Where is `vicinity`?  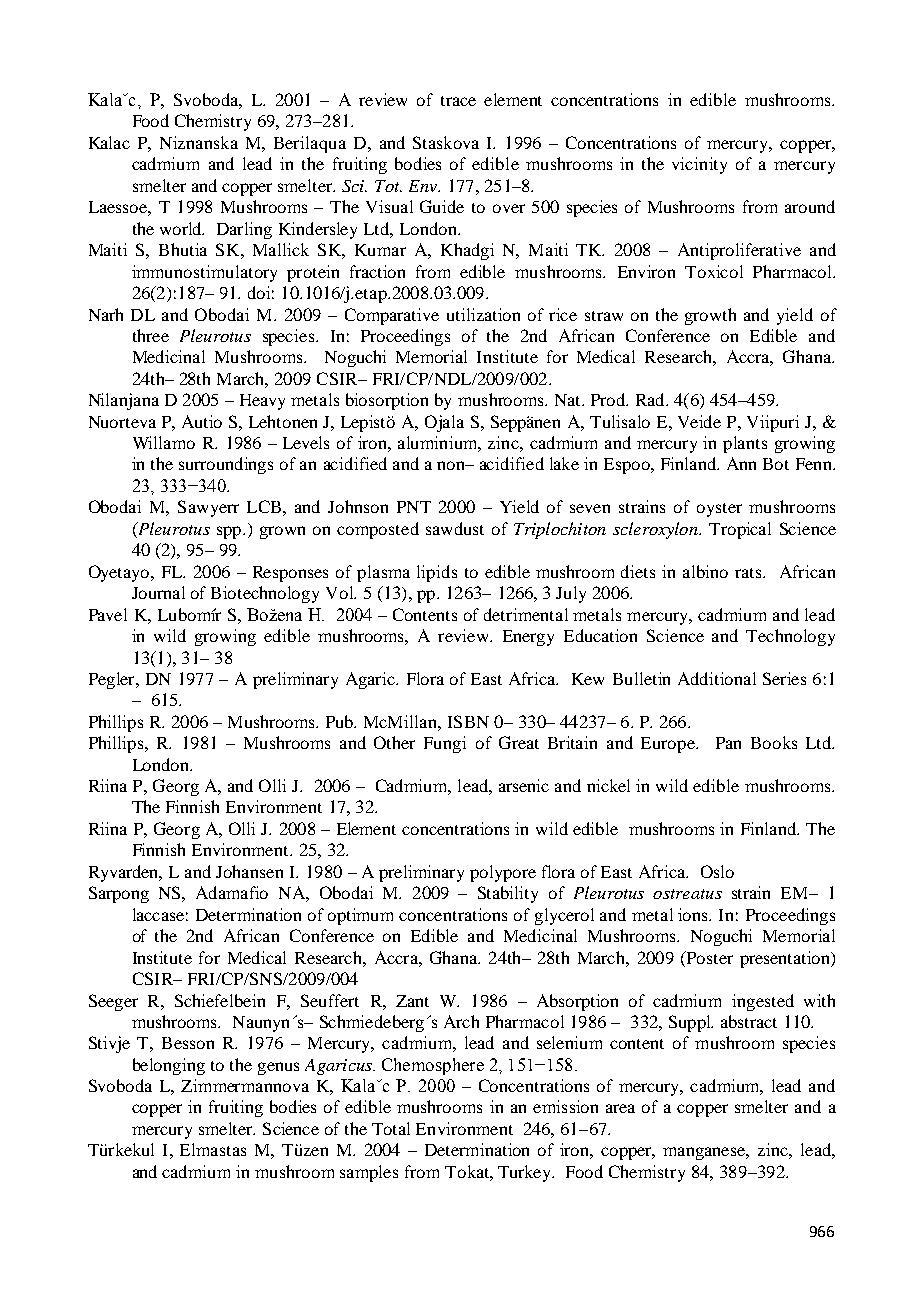 vicinity is located at coordinates (699, 165).
